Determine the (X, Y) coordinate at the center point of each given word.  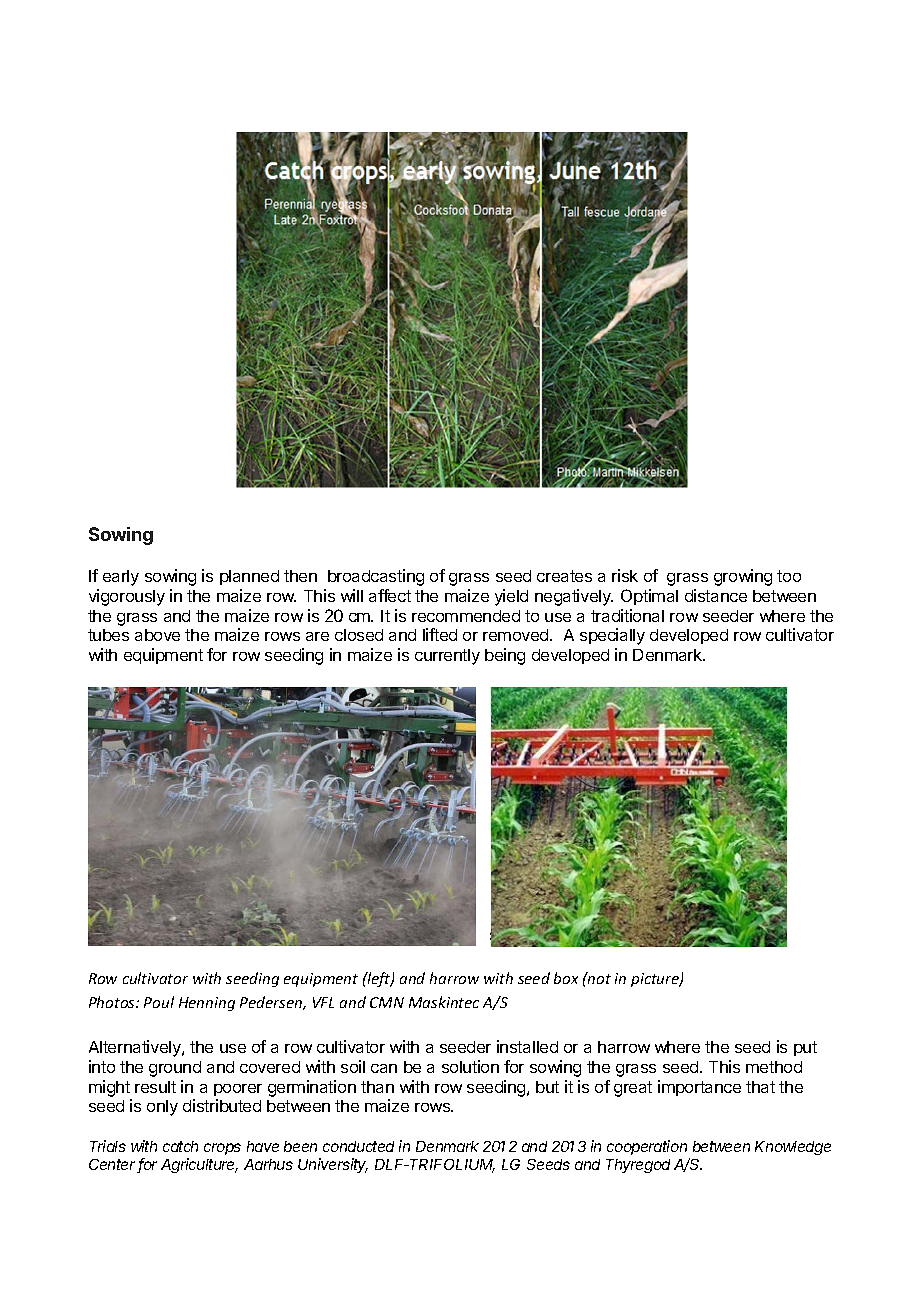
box (566, 978)
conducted (358, 1146)
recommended (466, 616)
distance (716, 595)
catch (180, 1146)
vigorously (127, 597)
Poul (159, 1002)
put (805, 1048)
